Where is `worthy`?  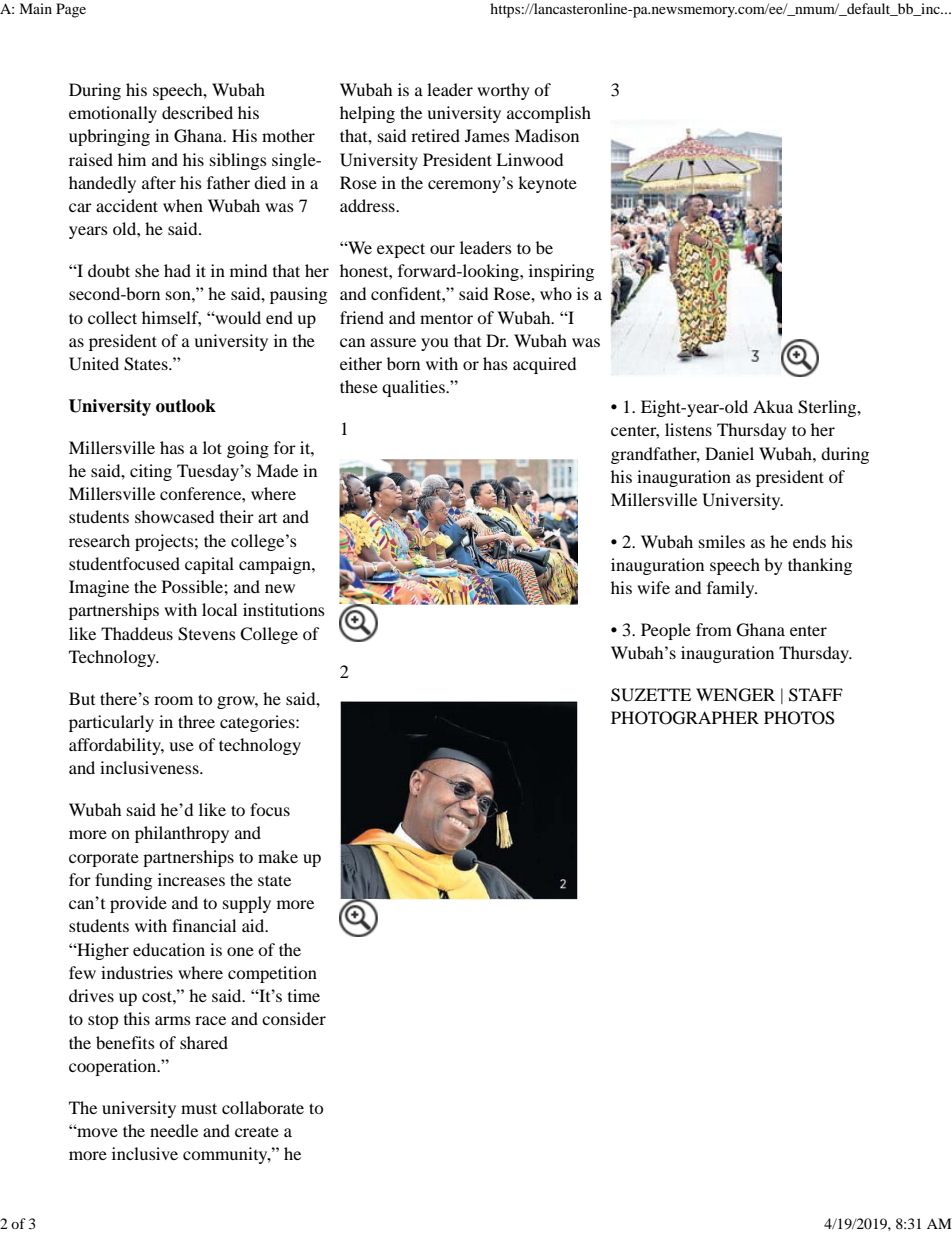 worthy is located at coordinates (503, 91).
